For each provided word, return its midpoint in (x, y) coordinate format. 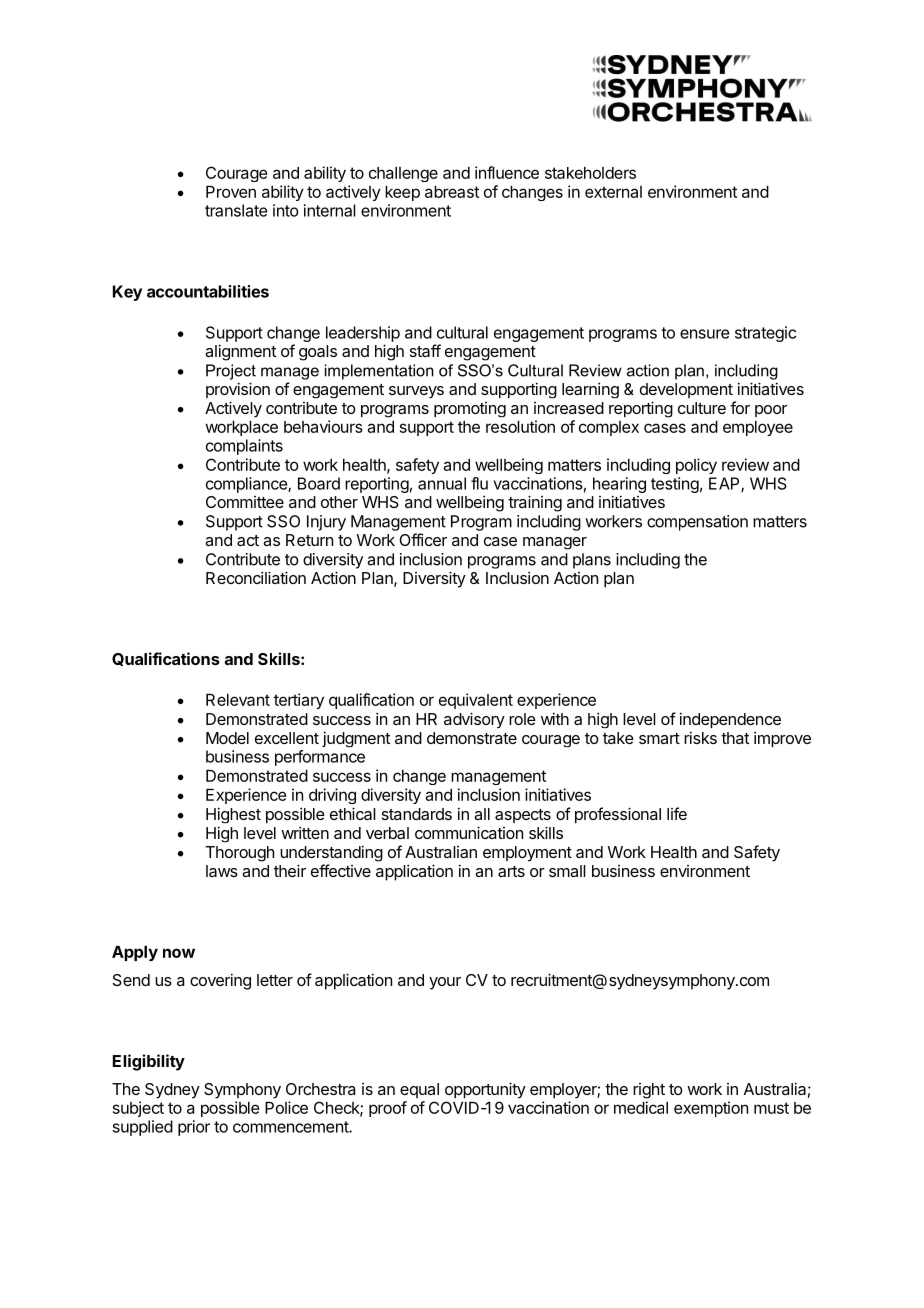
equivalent (476, 701)
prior (194, 1128)
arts (511, 871)
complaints (244, 447)
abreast (452, 192)
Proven (231, 192)
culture (702, 408)
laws (222, 871)
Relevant (238, 700)
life (677, 813)
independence (730, 720)
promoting (470, 410)
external (613, 192)
